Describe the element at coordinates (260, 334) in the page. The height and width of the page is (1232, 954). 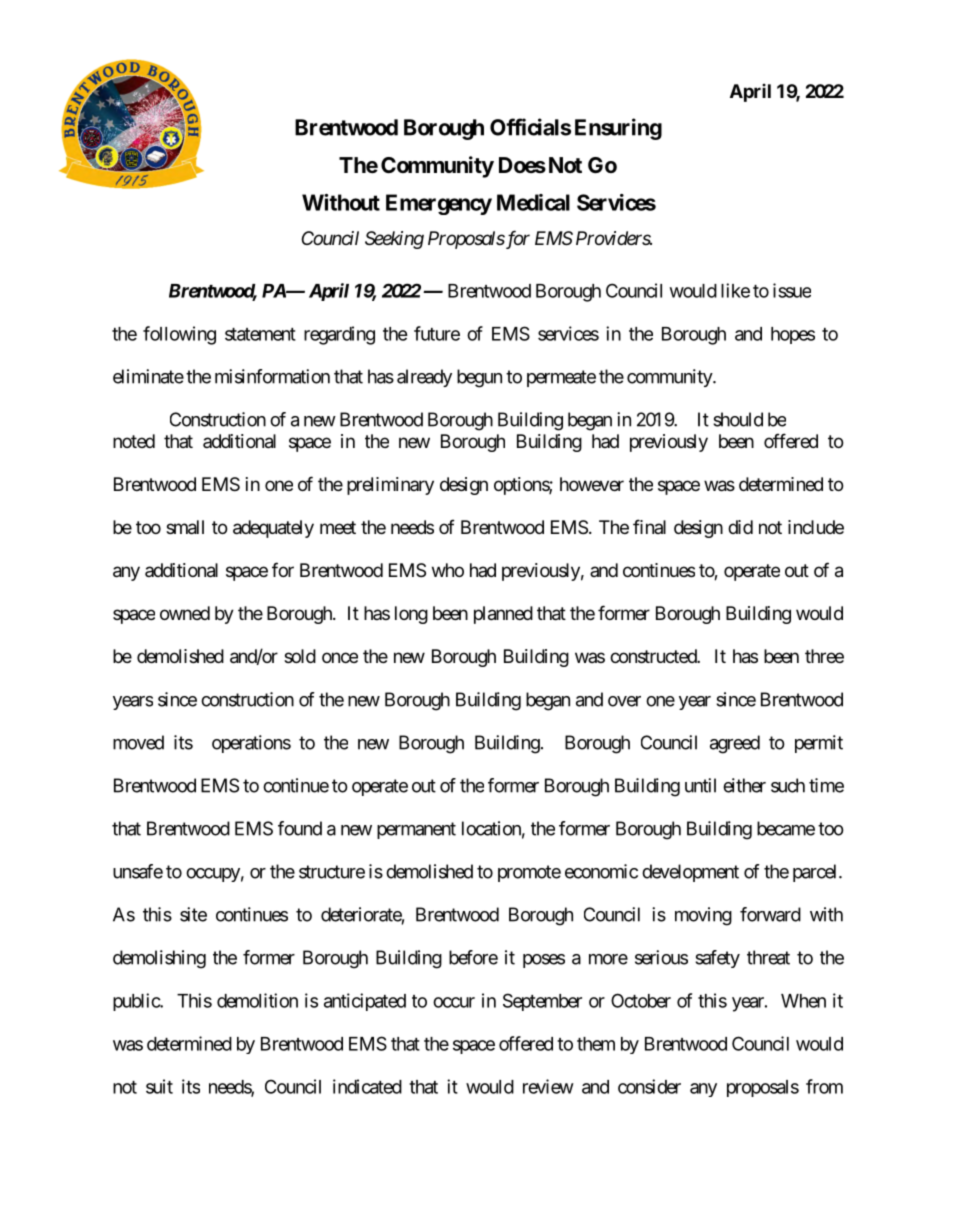
I see `statement` at that location.
